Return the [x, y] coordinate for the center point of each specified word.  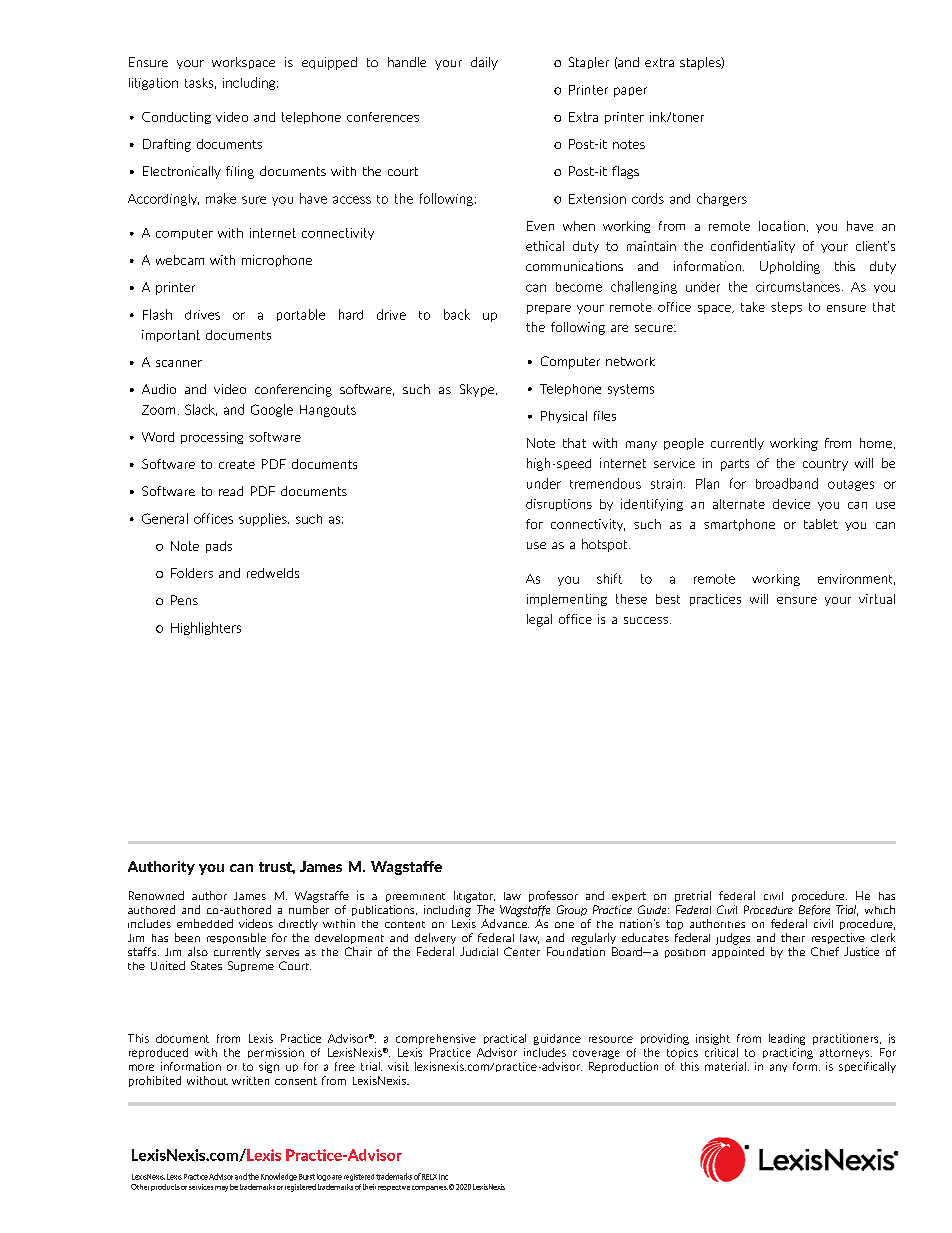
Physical [564, 417]
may [221, 1189]
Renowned [156, 895]
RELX [429, 1177]
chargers [722, 199]
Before [814, 910]
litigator [474, 897]
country [825, 465]
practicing [788, 1053]
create [237, 464]
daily [484, 63]
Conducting [176, 118]
